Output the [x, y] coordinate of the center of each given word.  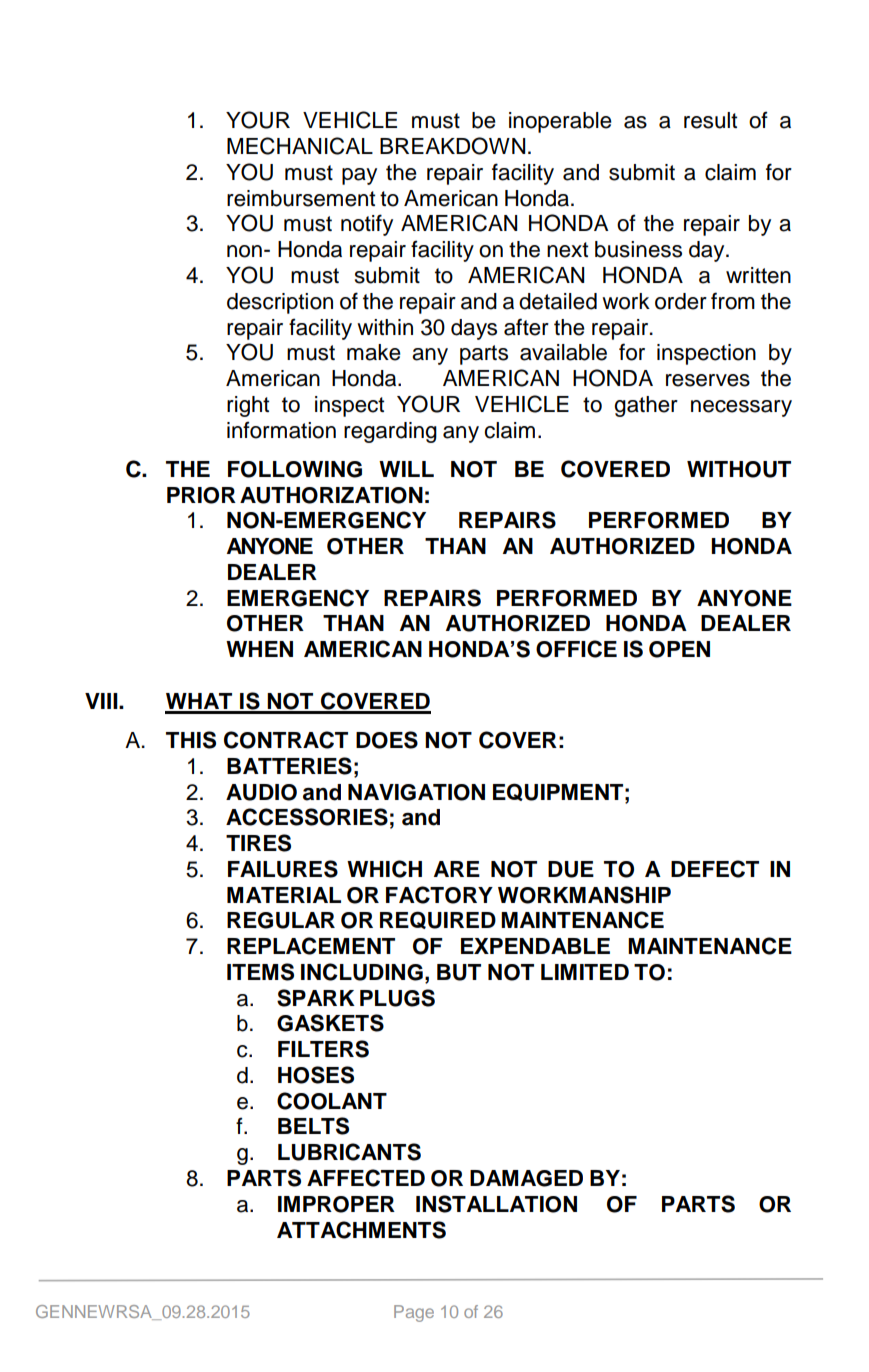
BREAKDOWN [452, 146]
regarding [390, 432]
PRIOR [201, 495]
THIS [191, 740]
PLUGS [397, 998]
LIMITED [585, 972]
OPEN [679, 649]
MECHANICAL [300, 146]
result [710, 120]
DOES [387, 740]
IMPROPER [336, 1204]
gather [646, 406]
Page [414, 1313]
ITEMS [260, 972]
